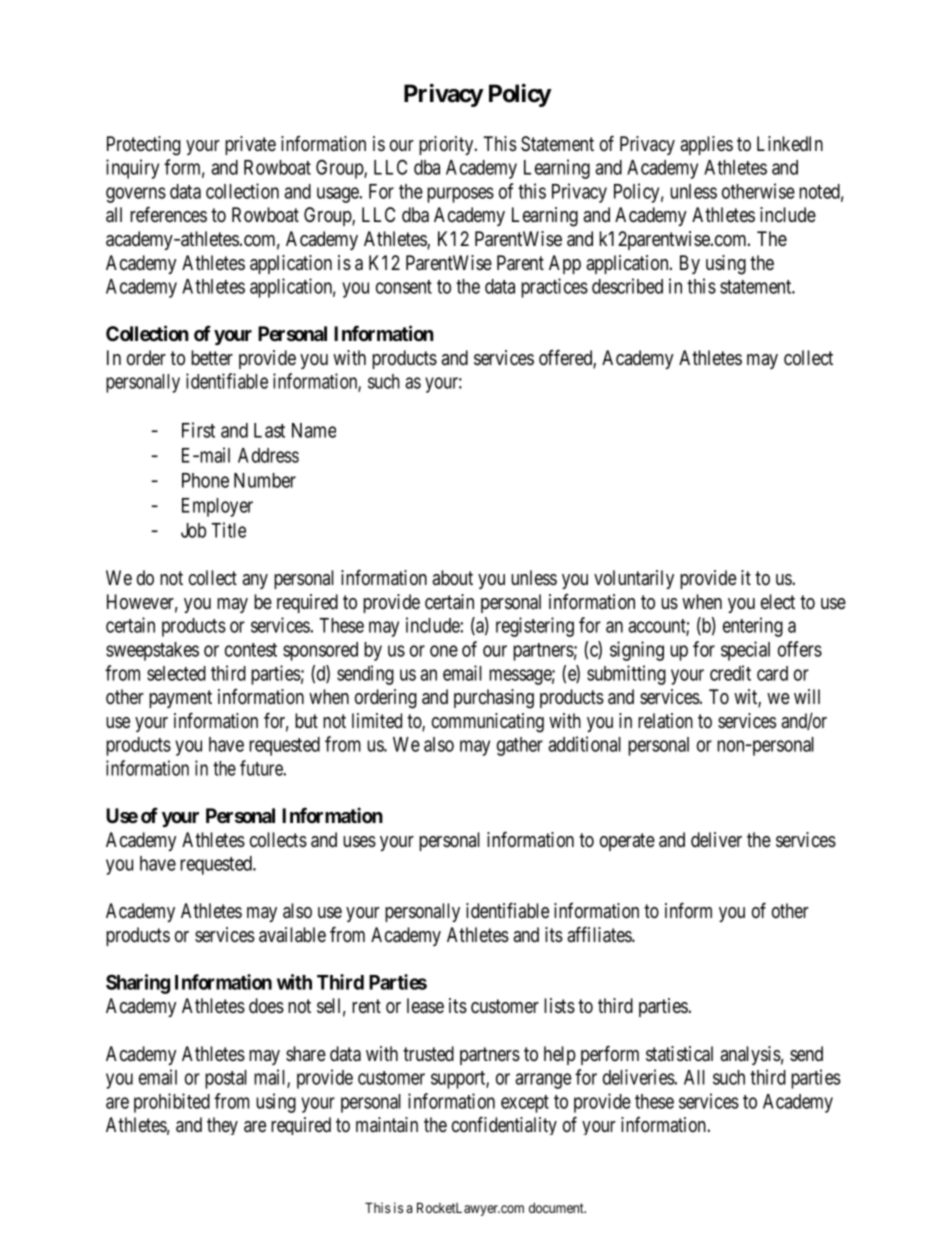 Image resolution: width=952 pixels, height=1233 pixels. Describe the element at coordinates (314, 430) in the document. I see `Name` at that location.
